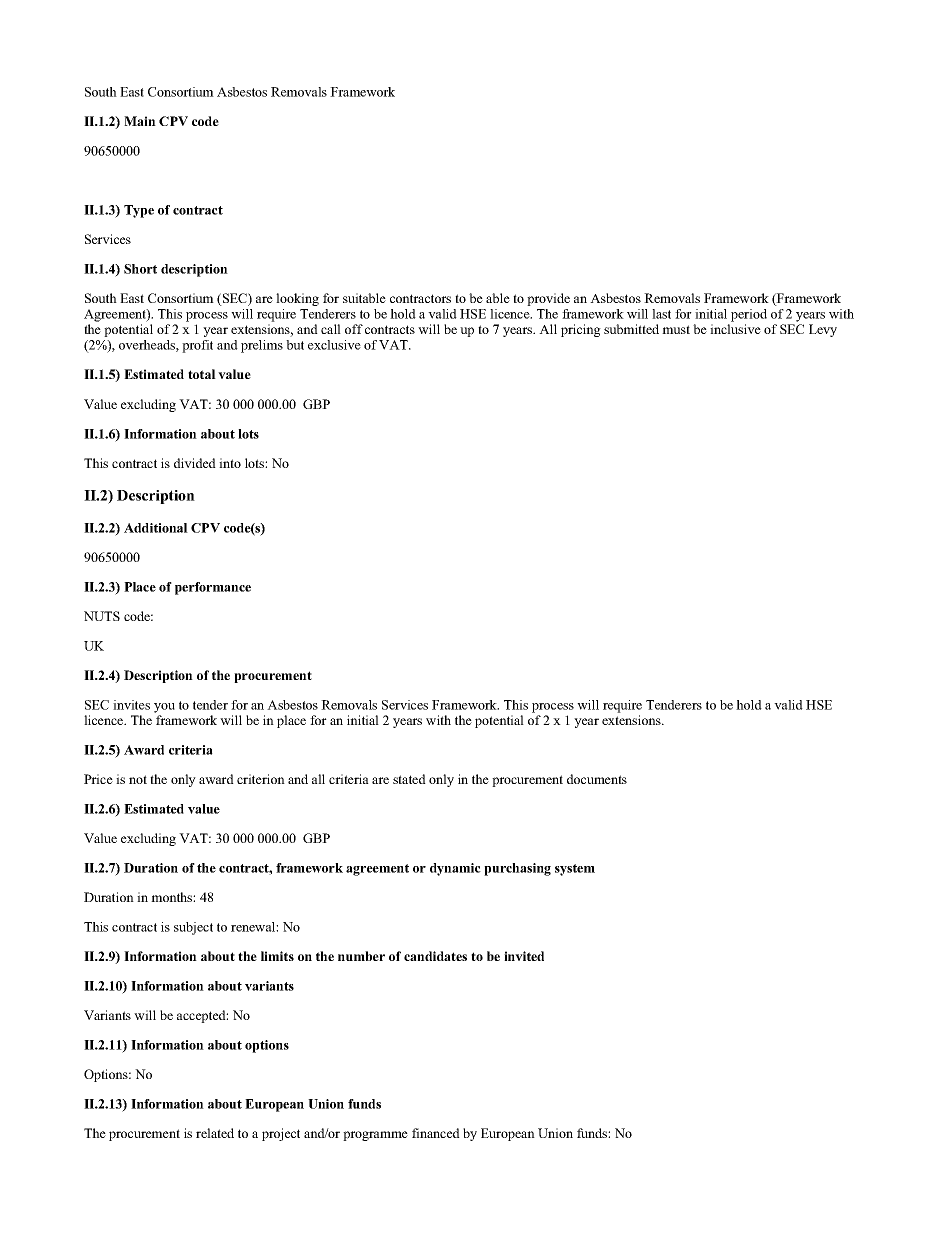 The height and width of the screenshot is (1233, 952). Describe the element at coordinates (409, 779) in the screenshot. I see `stated` at that location.
